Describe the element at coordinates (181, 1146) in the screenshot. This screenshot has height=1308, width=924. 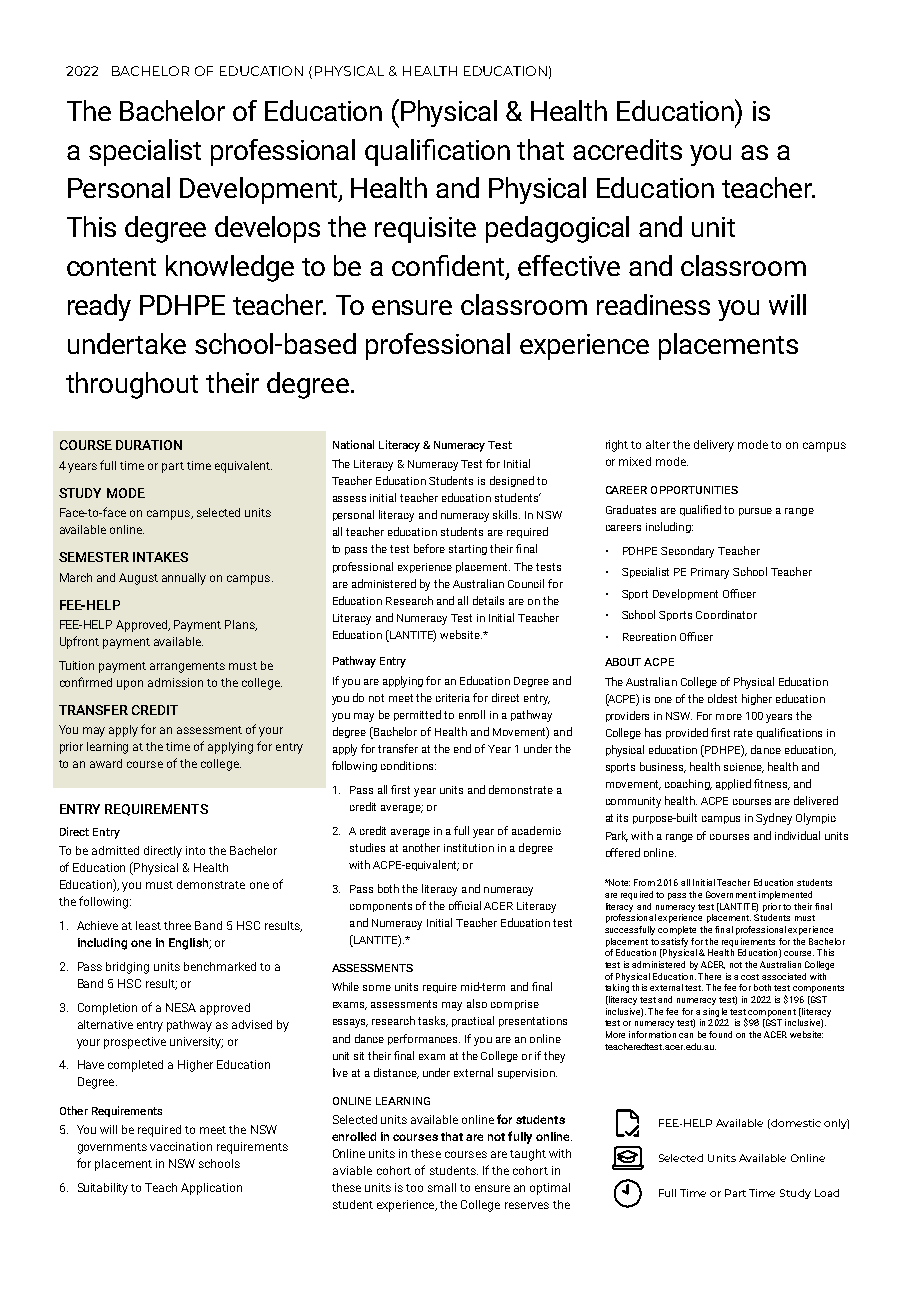
I see `vaccination` at that location.
